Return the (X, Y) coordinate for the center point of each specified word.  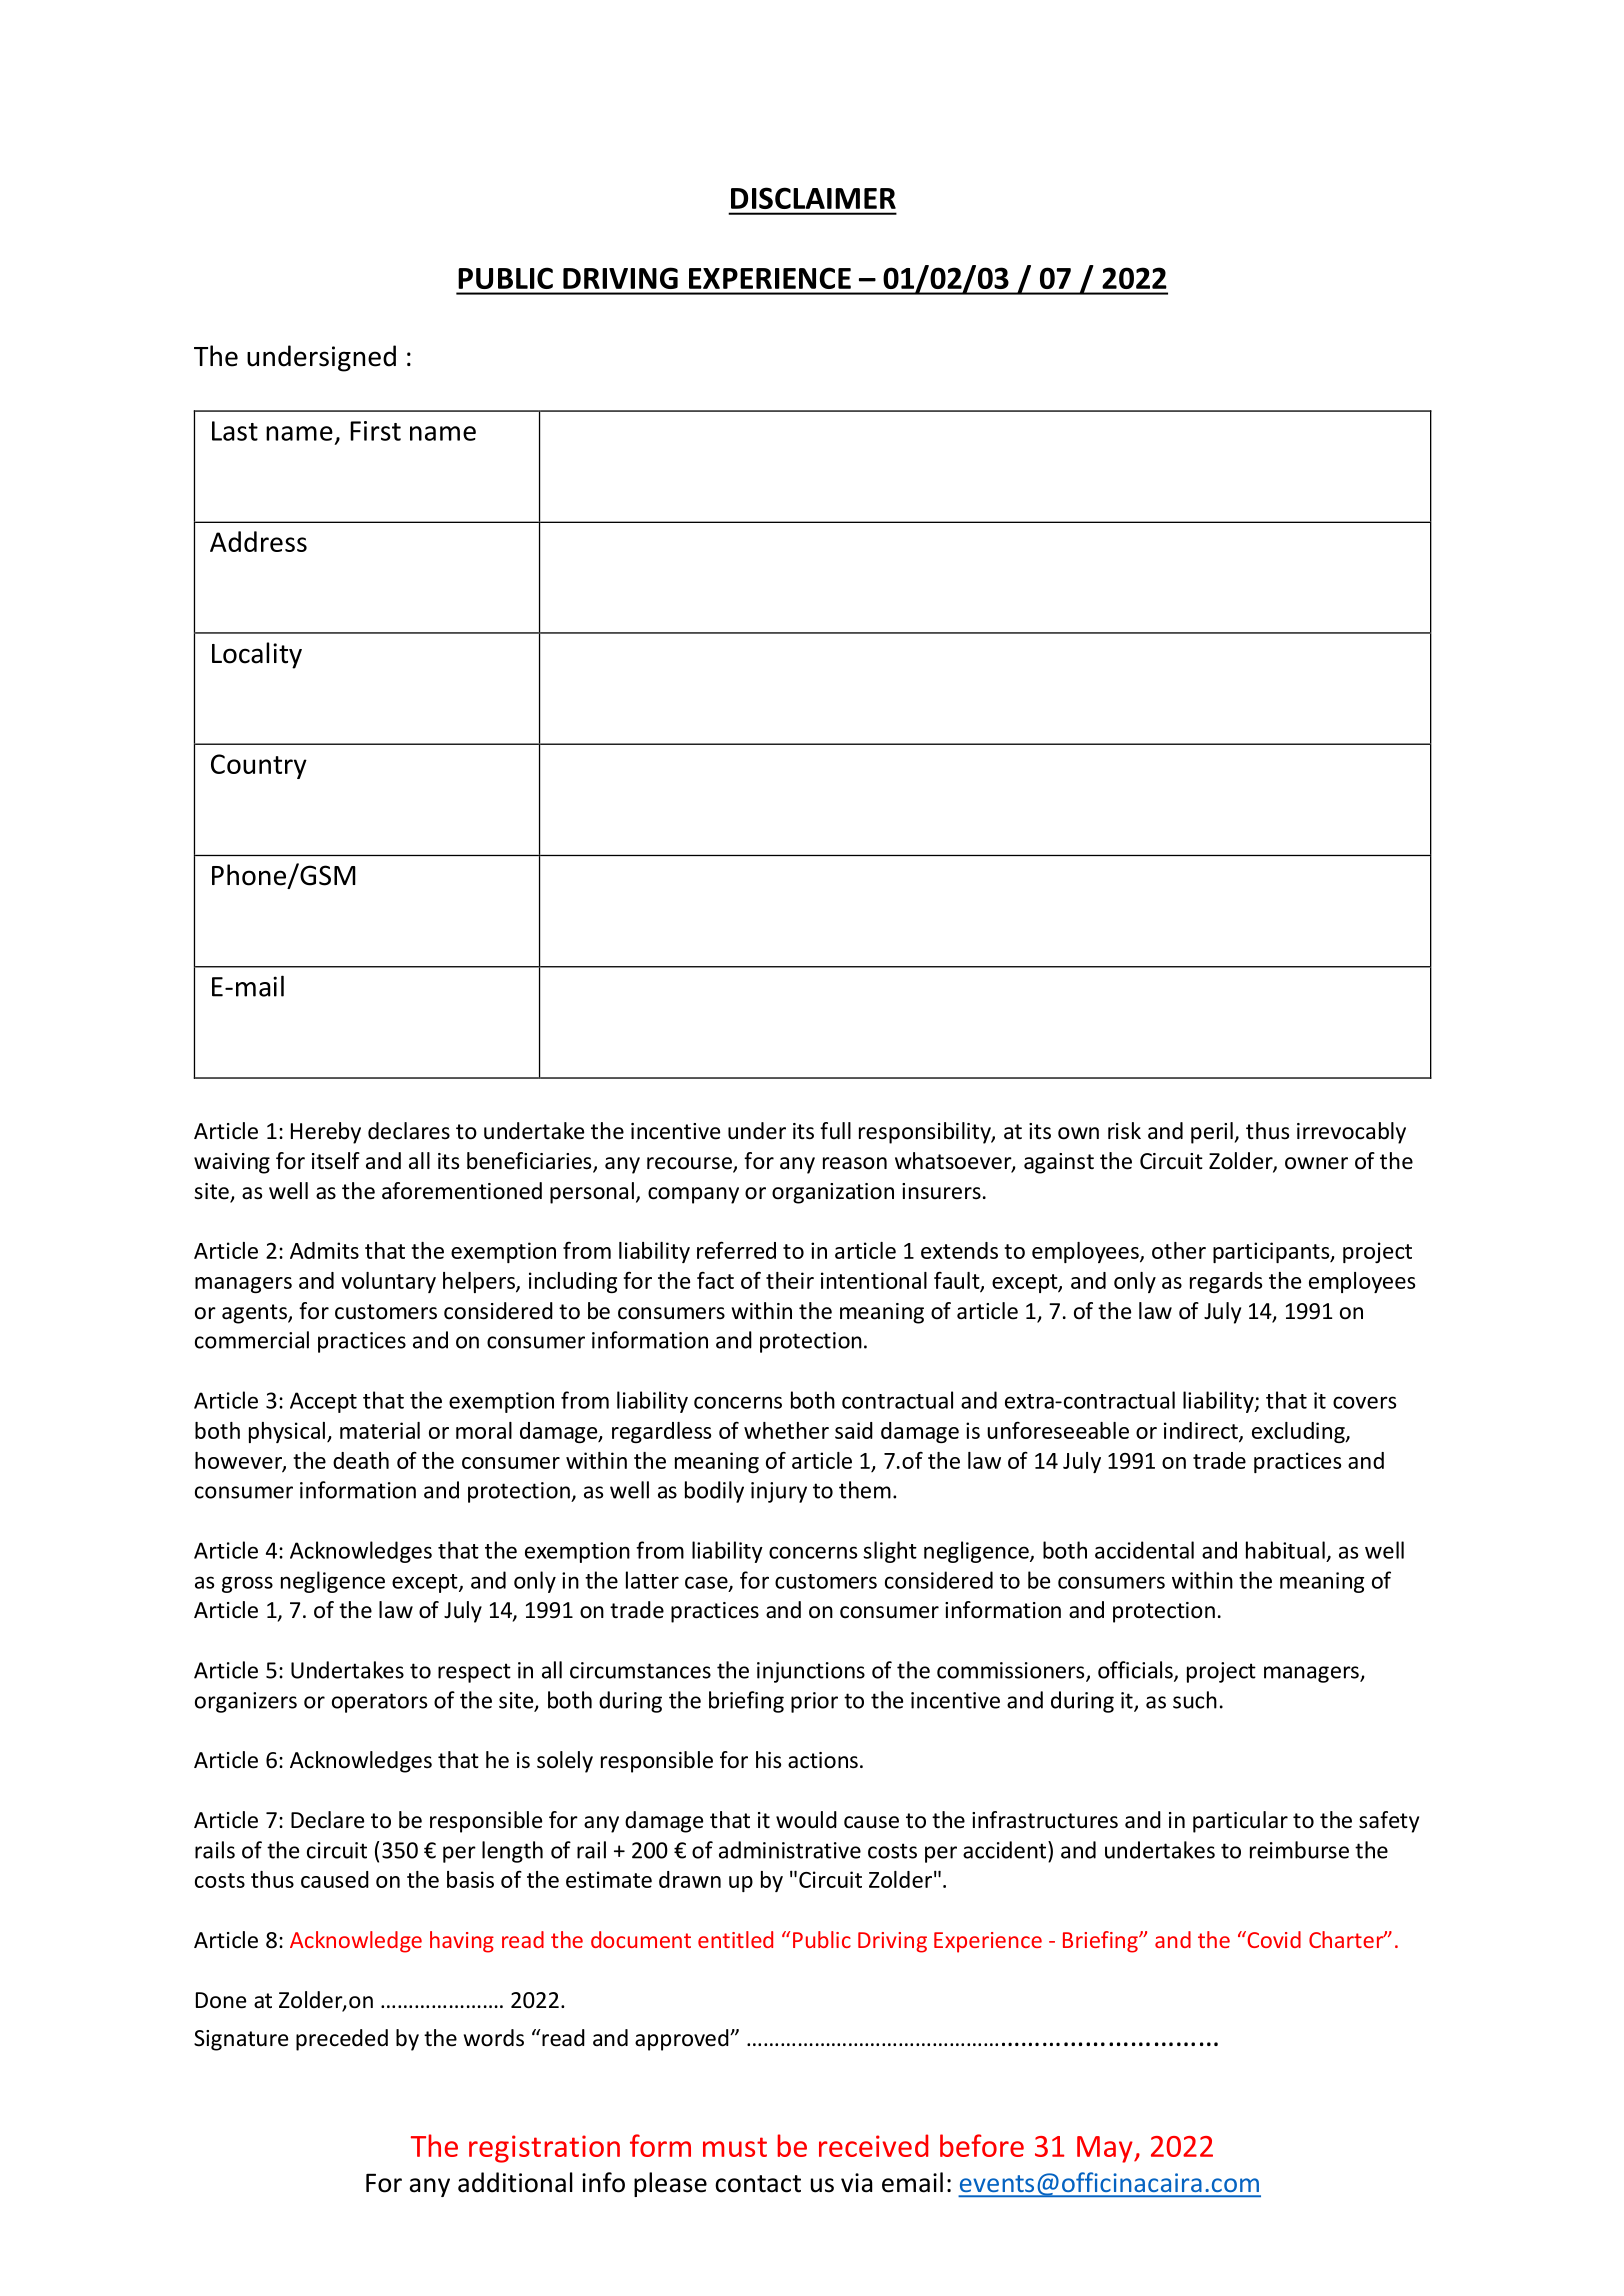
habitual (1285, 1550)
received (873, 2145)
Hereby (326, 1133)
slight (890, 1552)
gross (247, 1584)
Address (258, 541)
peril (1213, 1133)
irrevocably (1351, 1133)
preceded (342, 2040)
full (835, 1131)
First (375, 431)
